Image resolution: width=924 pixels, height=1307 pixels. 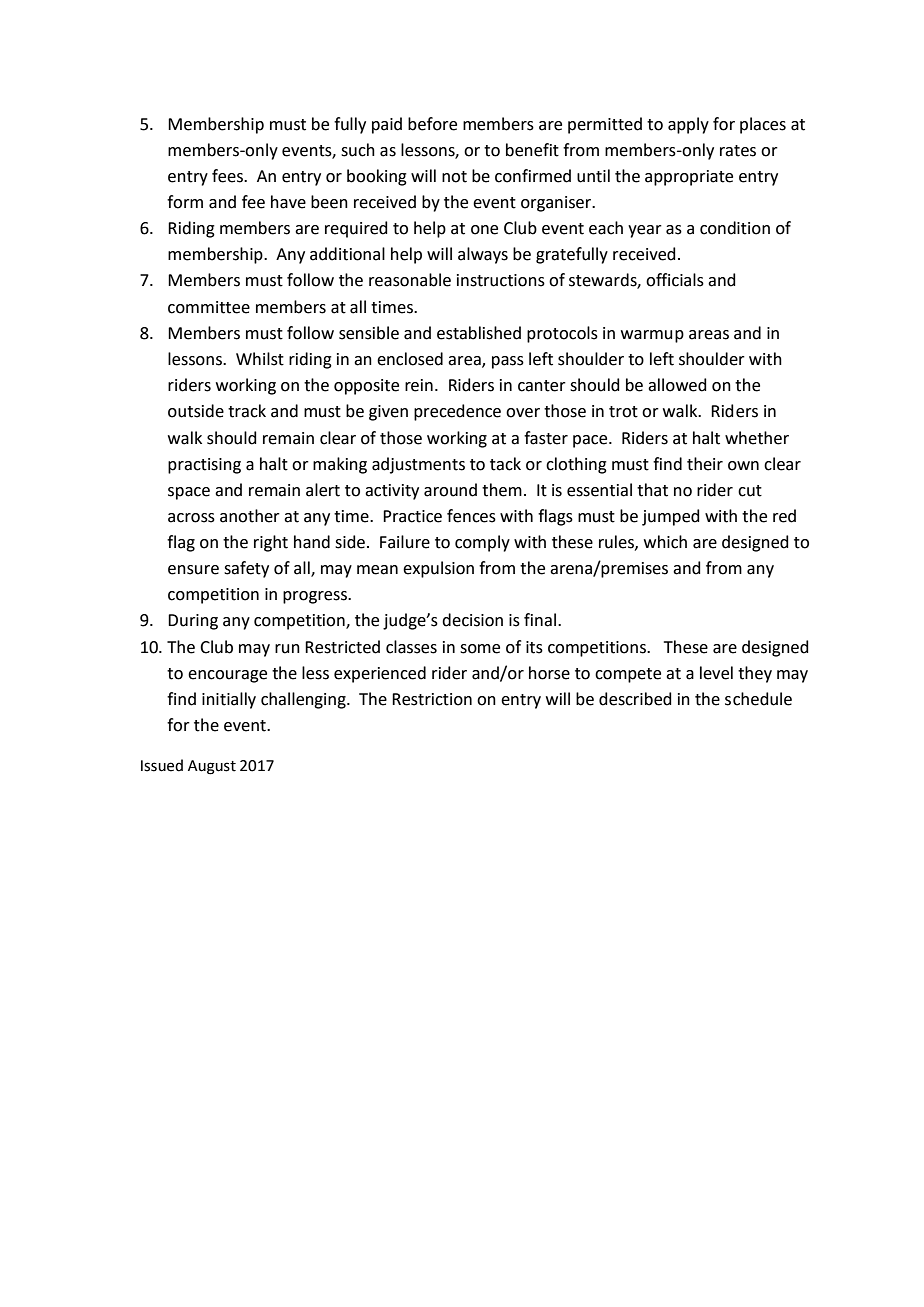 I want to click on apply, so click(x=688, y=125).
